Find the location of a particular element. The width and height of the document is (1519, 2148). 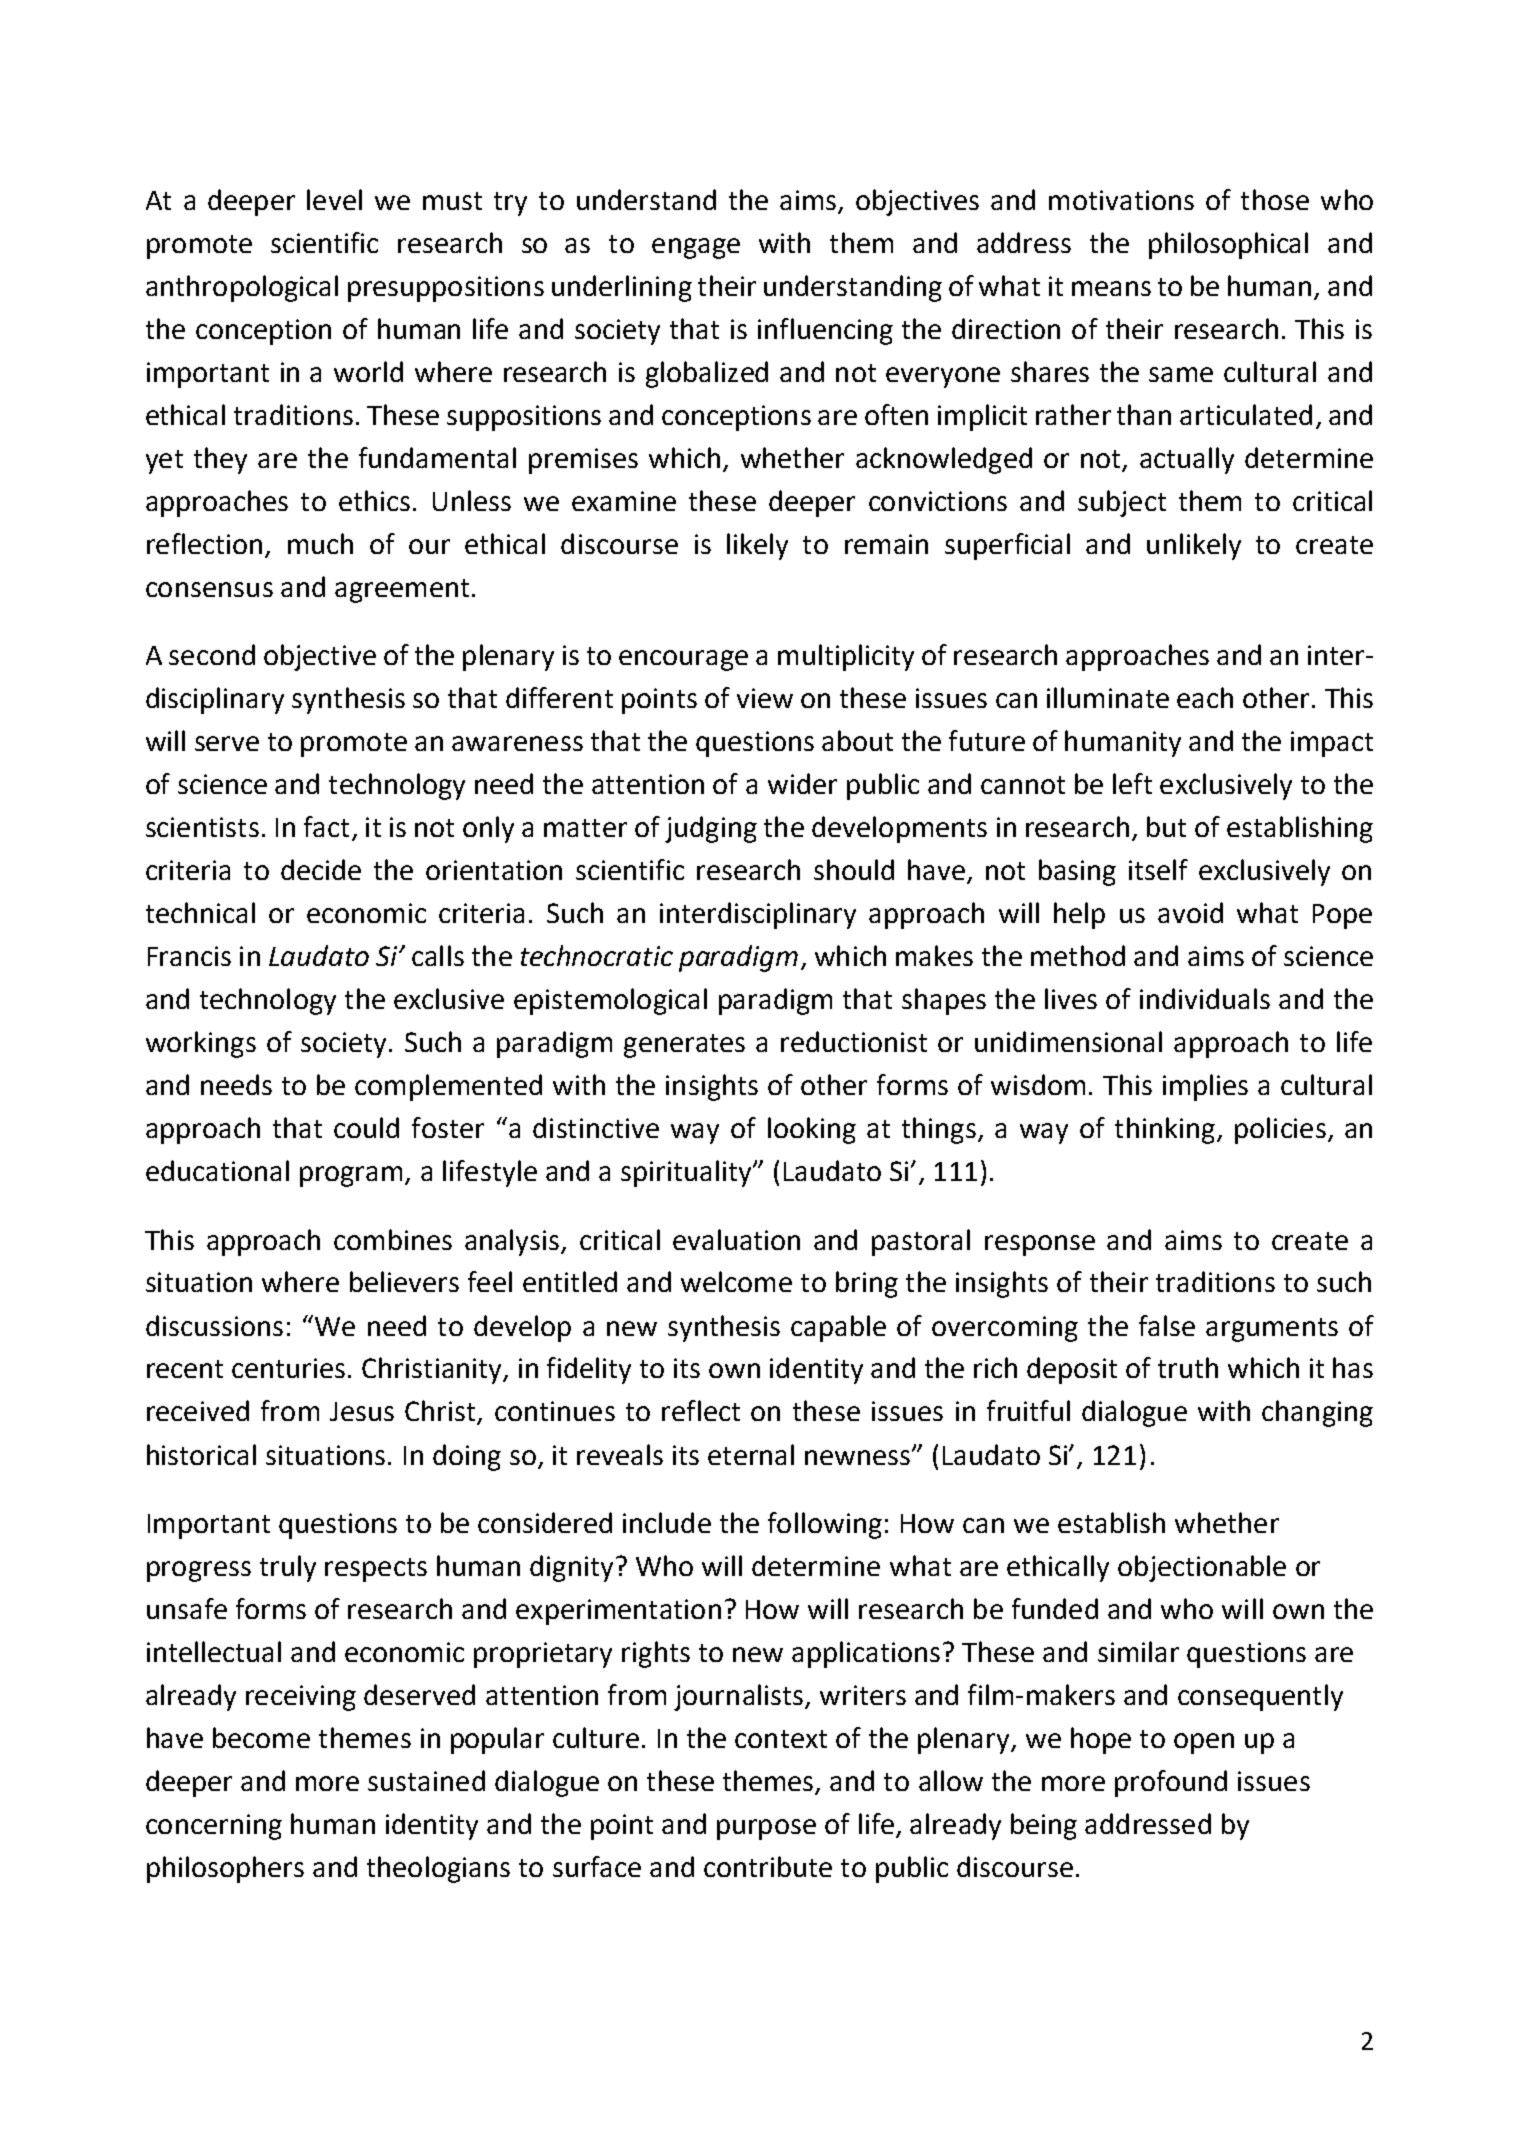

wider is located at coordinates (802, 783).
